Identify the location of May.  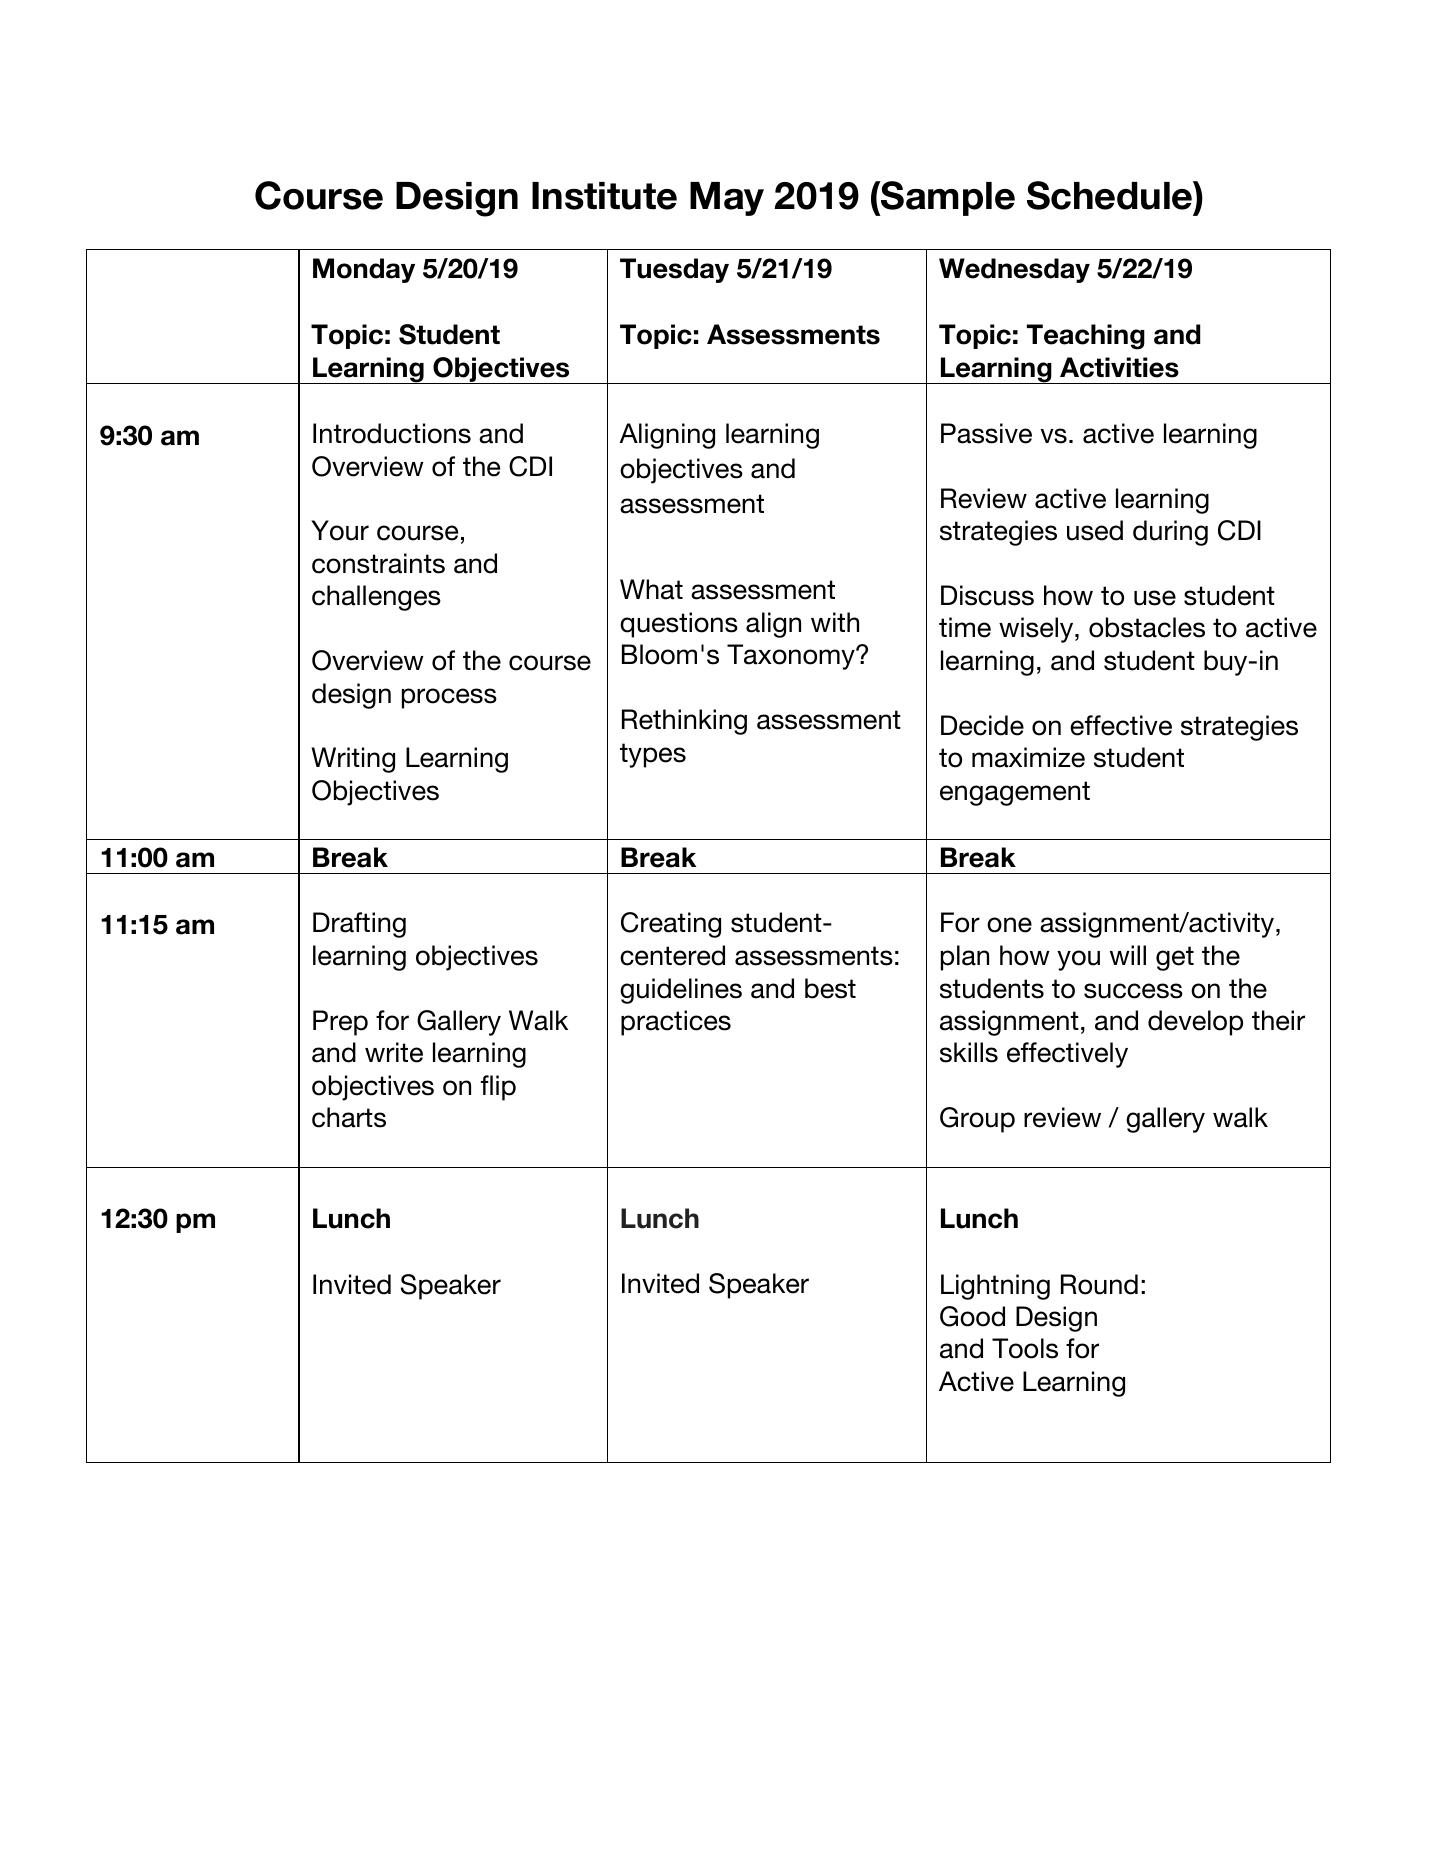
(727, 199).
